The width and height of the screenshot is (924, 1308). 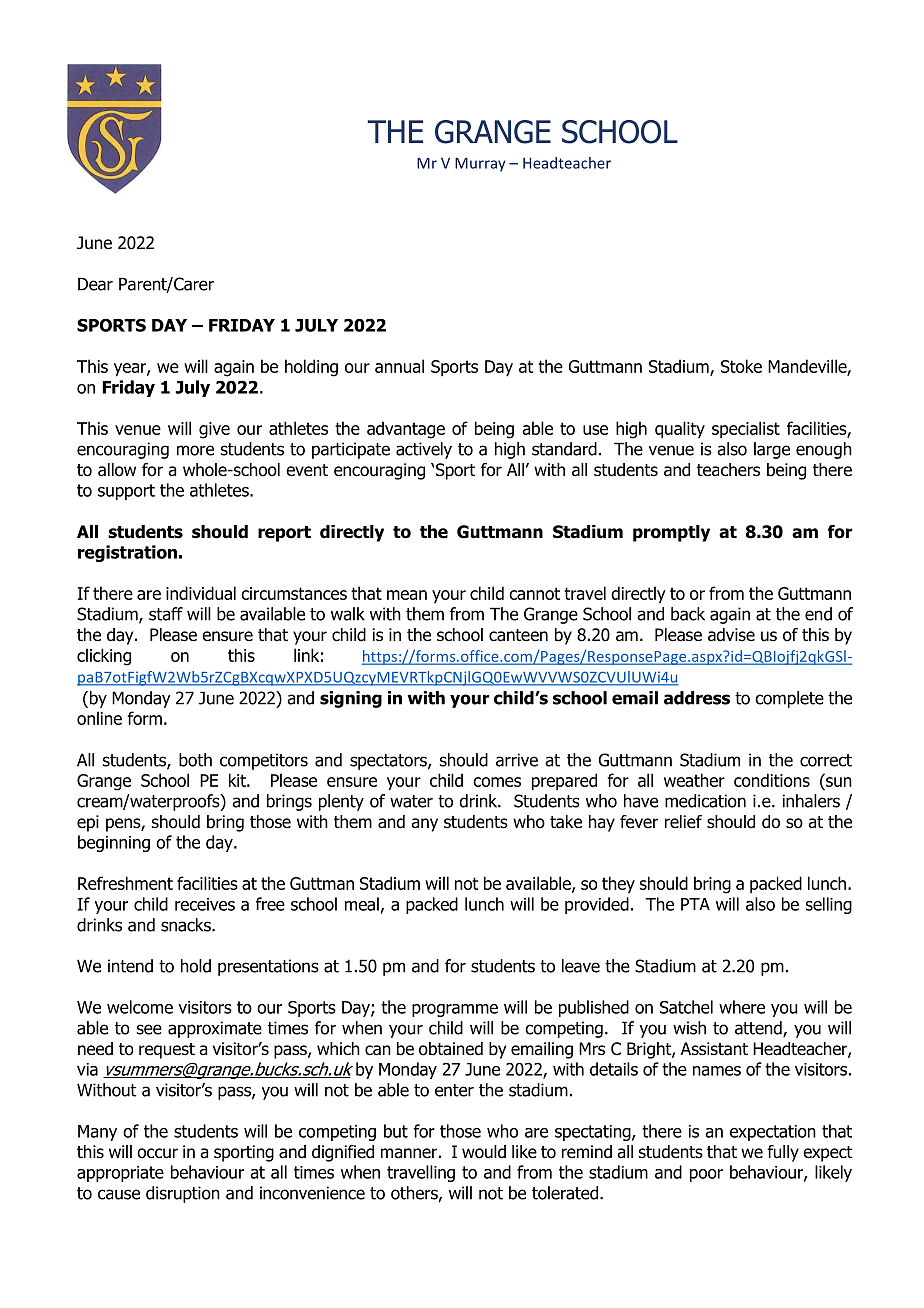 What do you see at coordinates (157, 1153) in the screenshot?
I see `occur` at bounding box center [157, 1153].
